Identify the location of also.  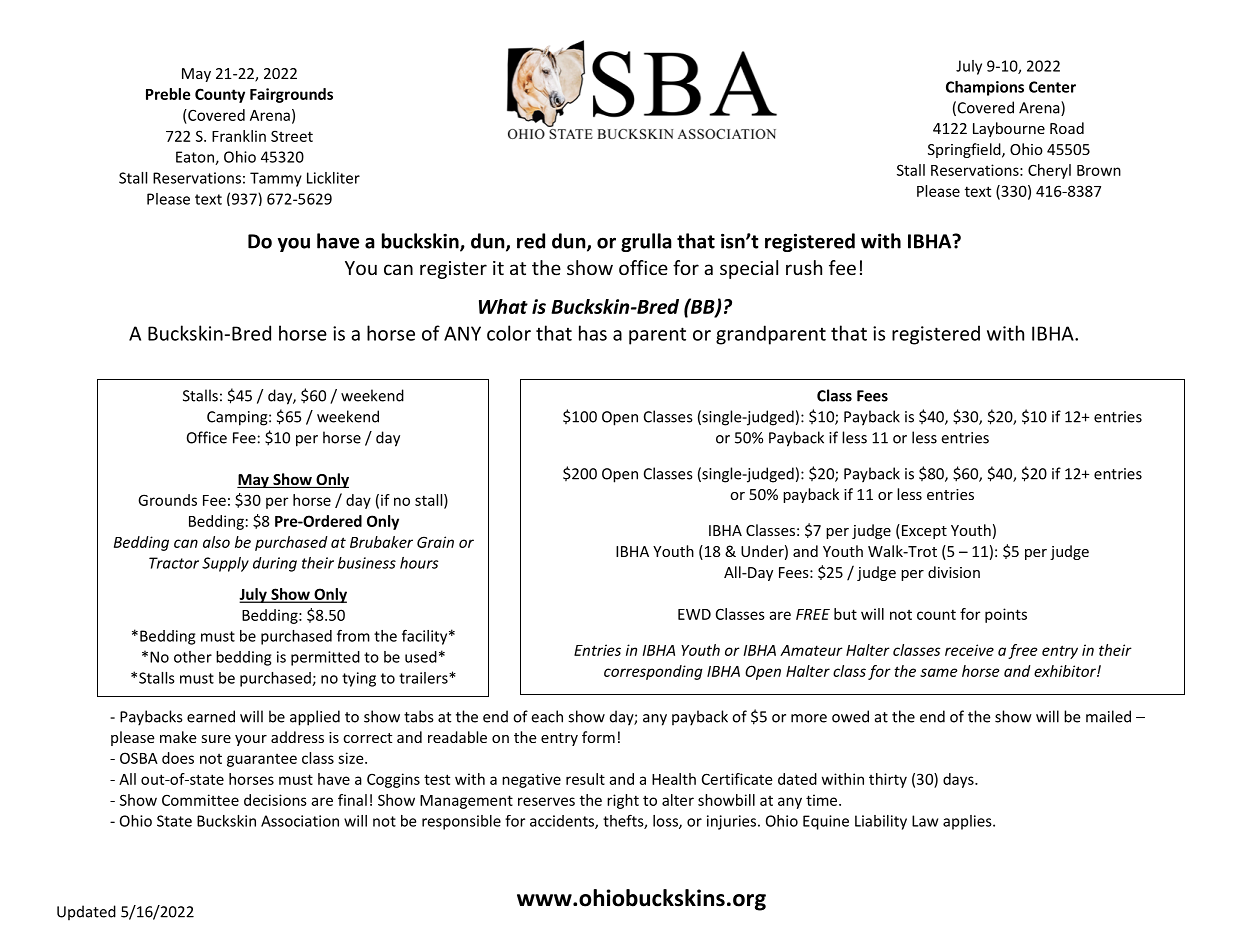
(216, 542).
